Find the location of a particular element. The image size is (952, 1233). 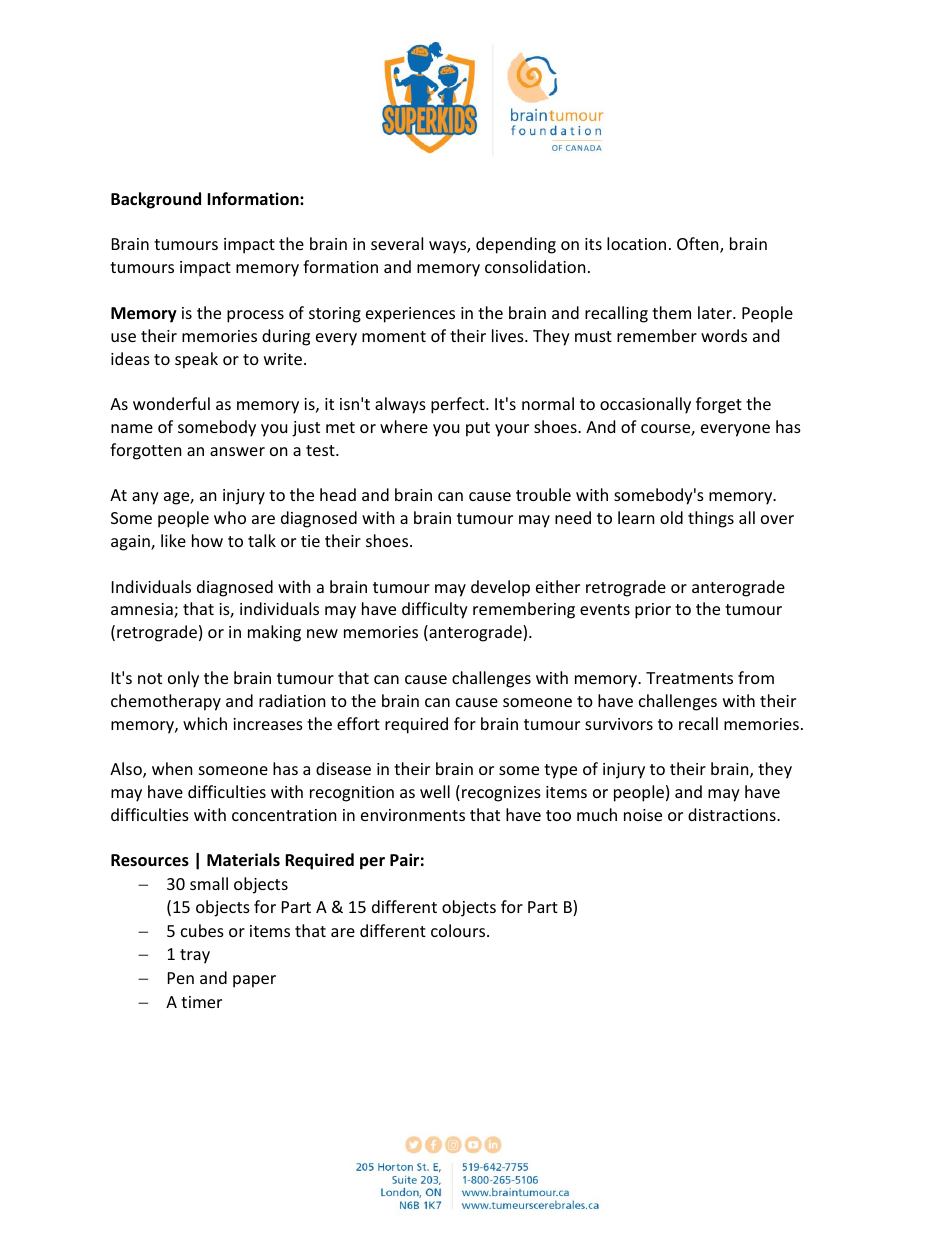

amnesia is located at coordinates (143, 610).
